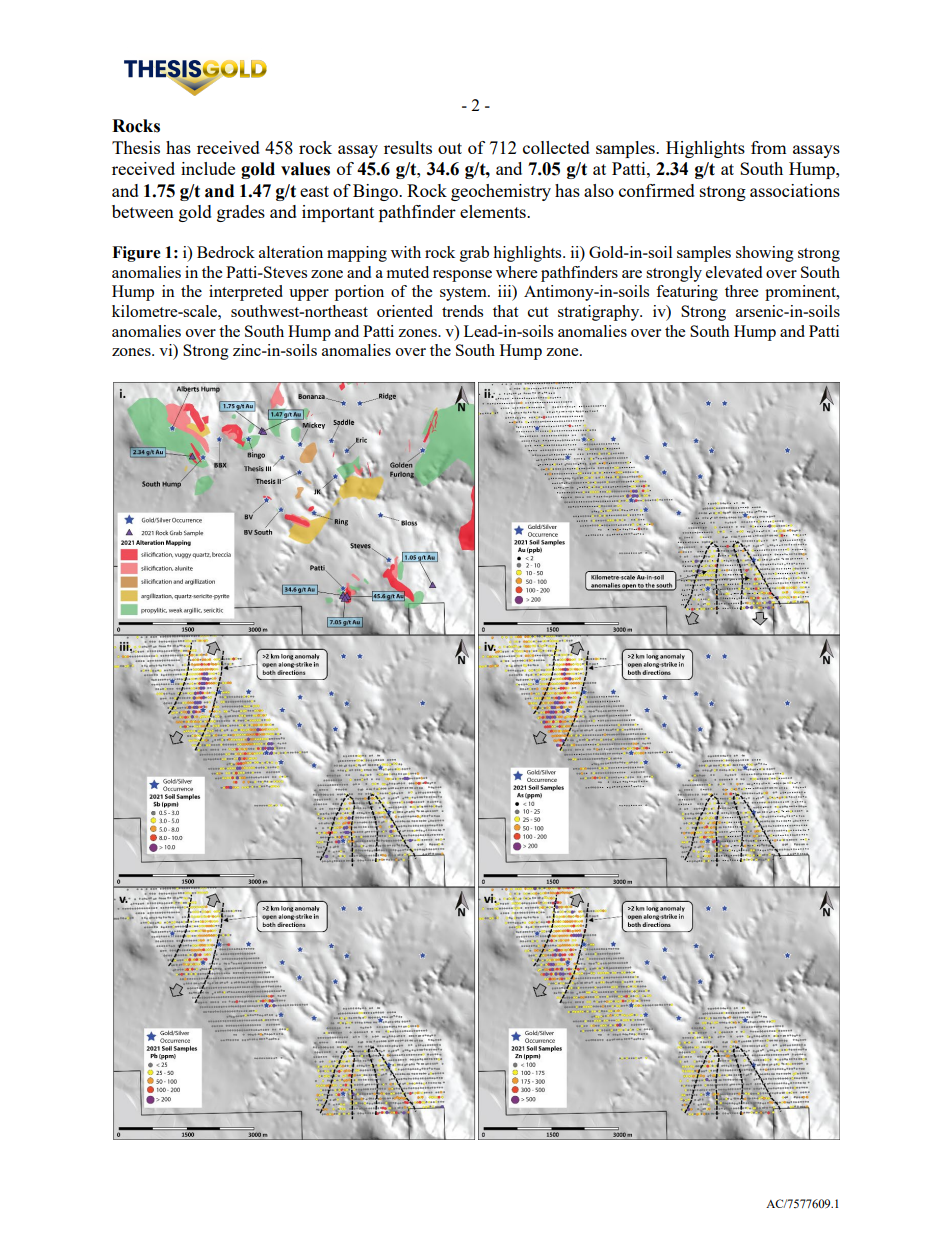  I want to click on showing, so click(765, 254).
